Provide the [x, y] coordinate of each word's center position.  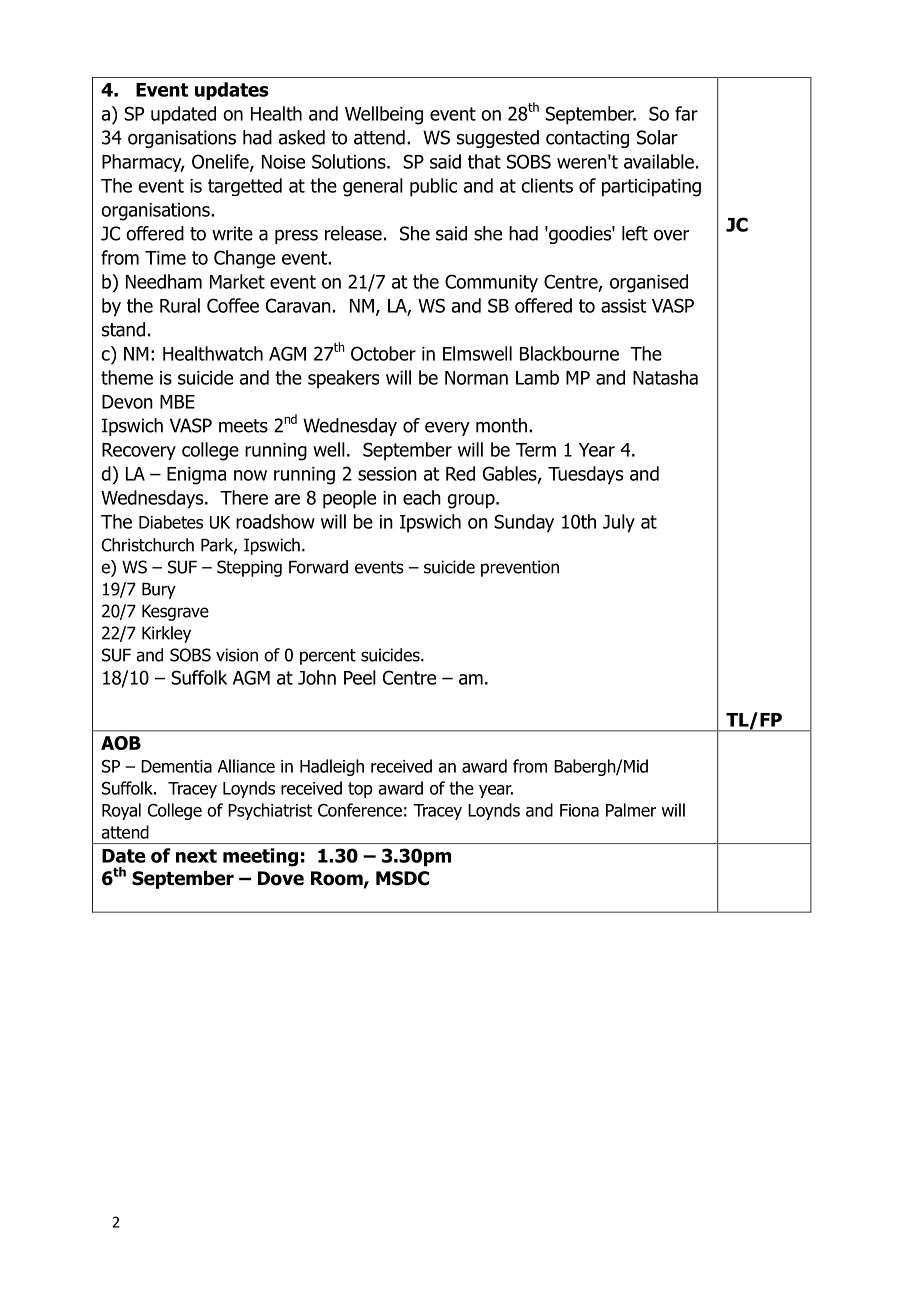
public [433, 187]
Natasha [665, 377]
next [196, 856]
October [383, 353]
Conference [360, 810]
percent [328, 657]
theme [127, 377]
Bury [159, 590]
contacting [587, 139]
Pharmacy [143, 163]
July [619, 523]
